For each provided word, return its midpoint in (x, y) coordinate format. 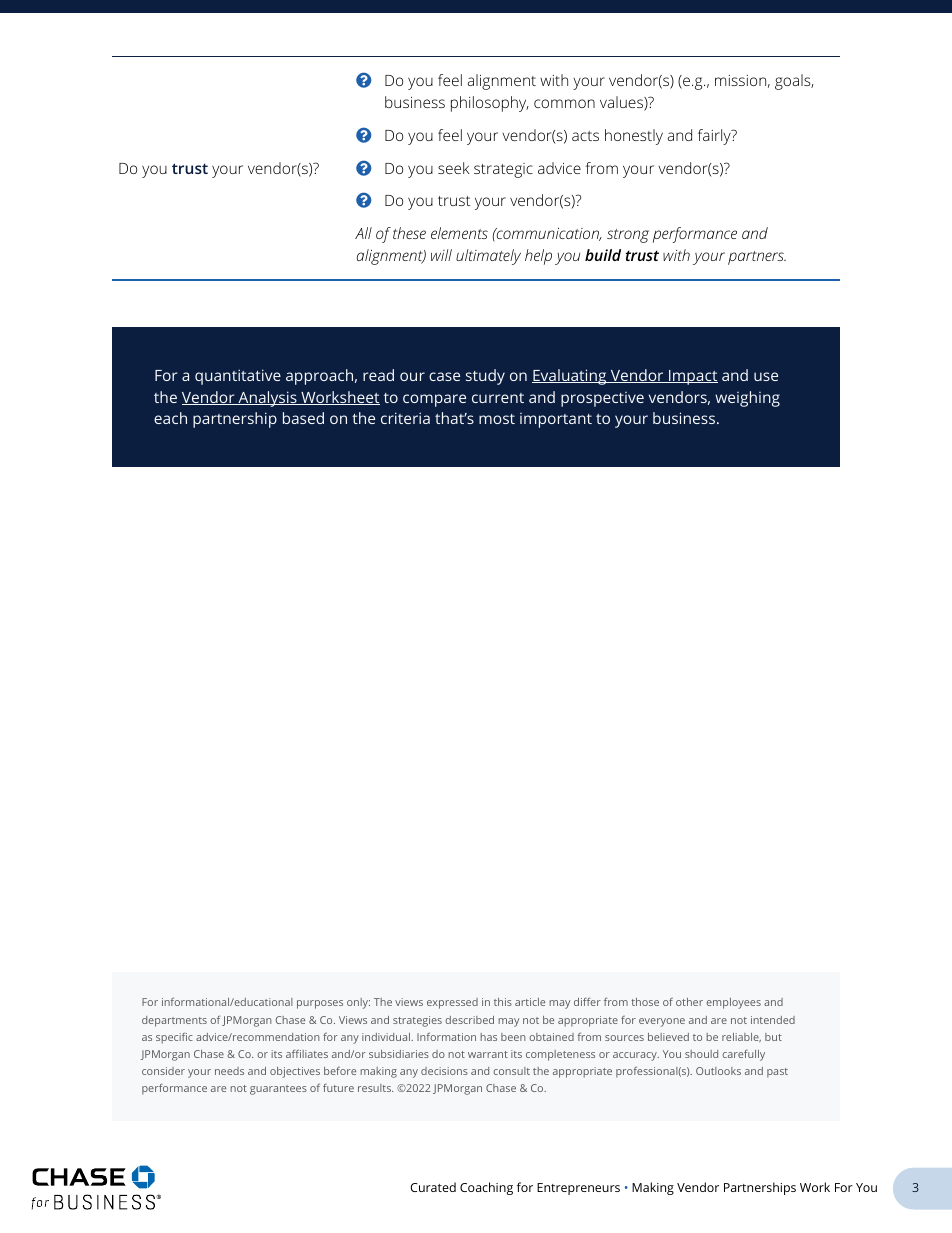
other (689, 1002)
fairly (715, 137)
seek (453, 168)
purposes (320, 1004)
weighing (747, 399)
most (497, 419)
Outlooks (718, 1071)
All (363, 233)
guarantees (278, 1090)
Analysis (267, 399)
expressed (452, 1003)
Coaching (486, 1188)
